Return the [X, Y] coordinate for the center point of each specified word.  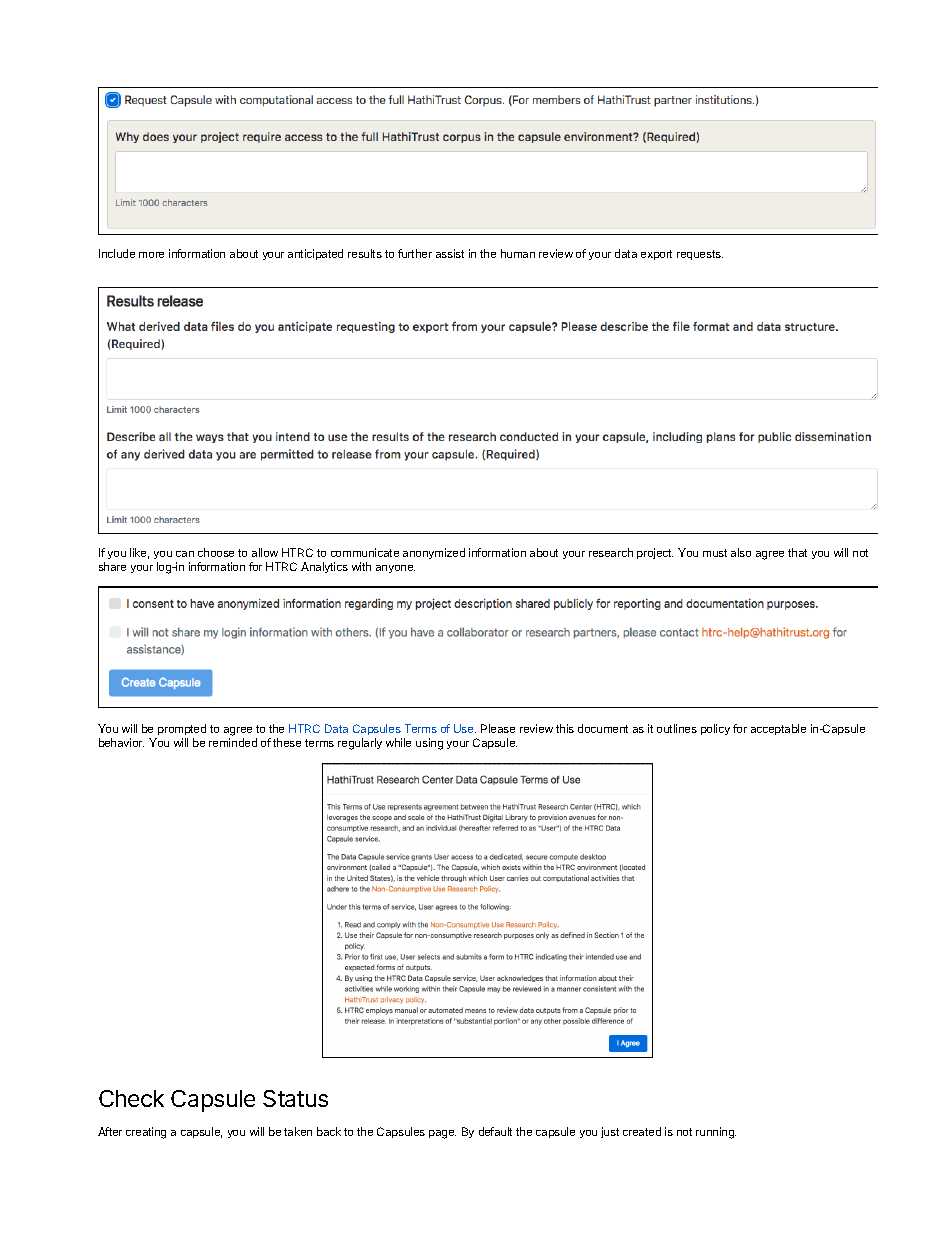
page [442, 1134]
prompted [181, 731]
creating [146, 1133]
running [716, 1133]
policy [715, 729]
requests [700, 255]
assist [450, 253]
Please [498, 728]
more [151, 255]
